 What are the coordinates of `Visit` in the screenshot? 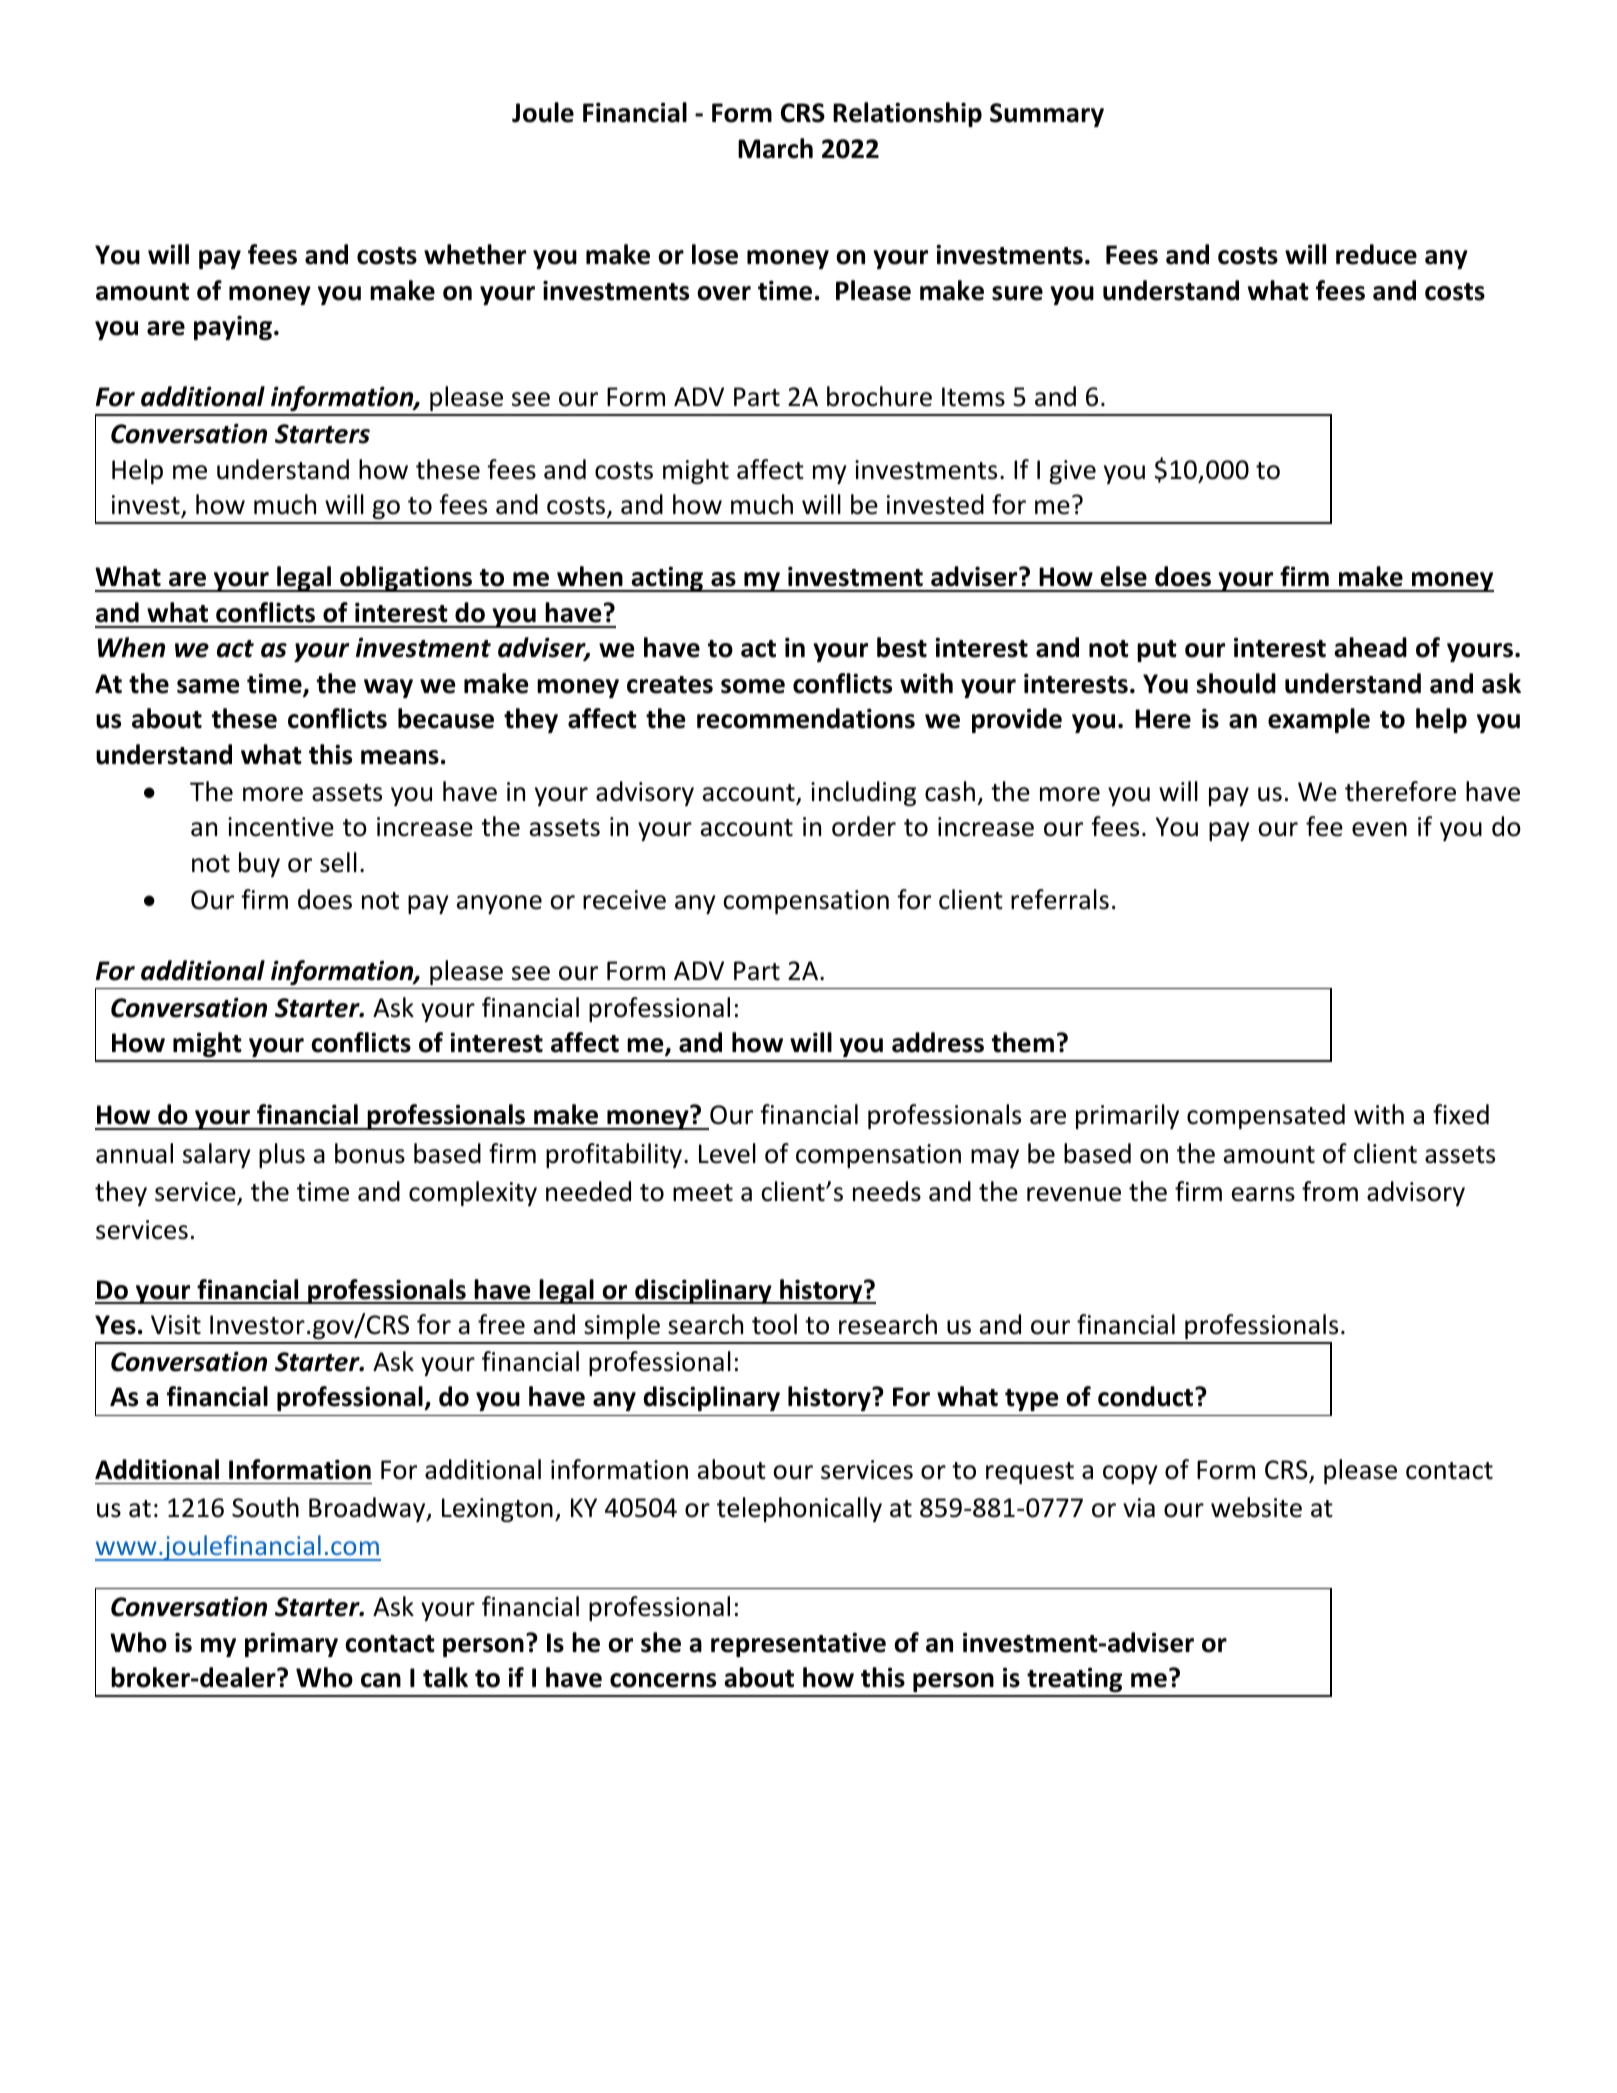 It's located at (176, 1325).
